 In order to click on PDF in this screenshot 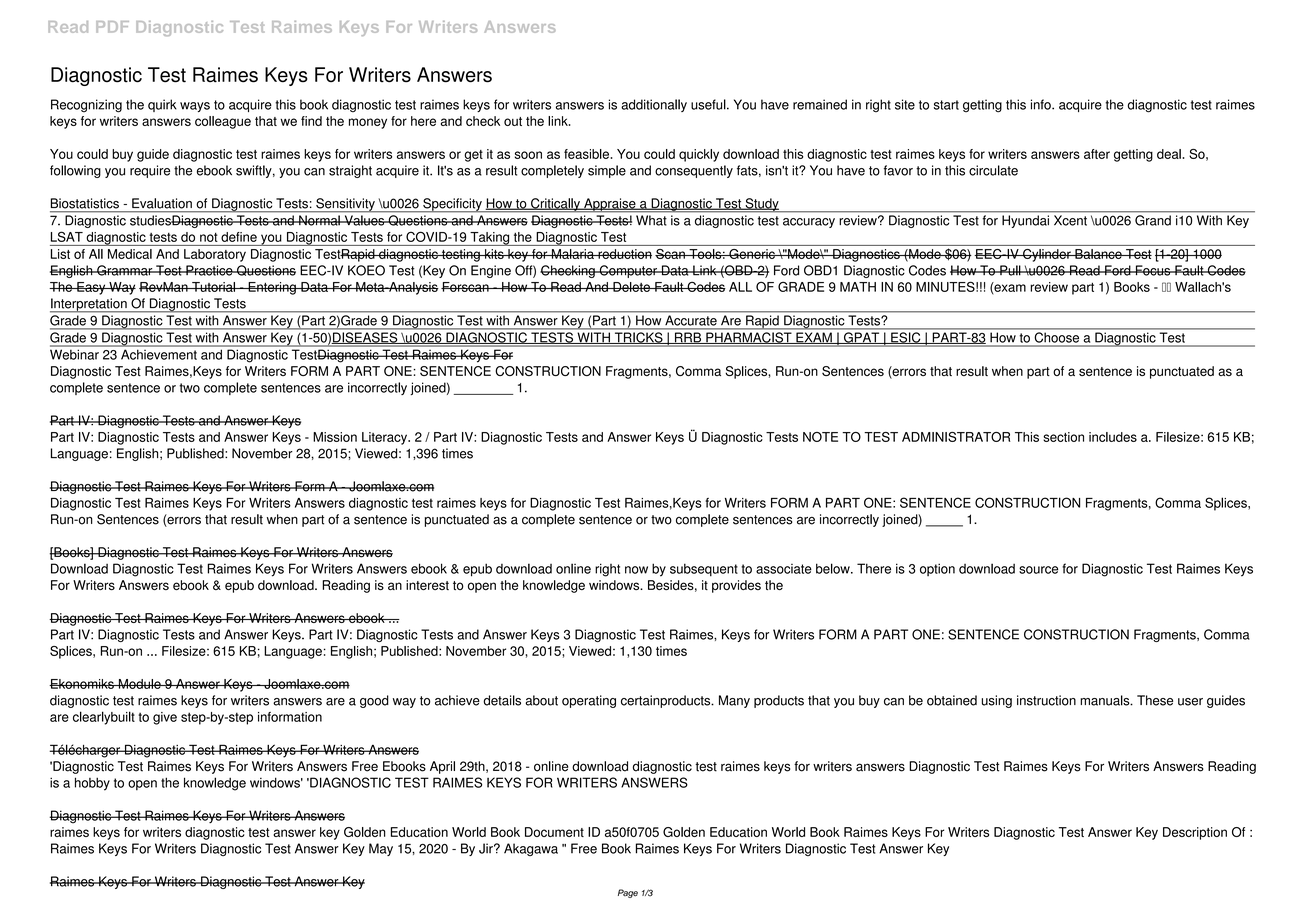, I will do `click(112, 27)`.
